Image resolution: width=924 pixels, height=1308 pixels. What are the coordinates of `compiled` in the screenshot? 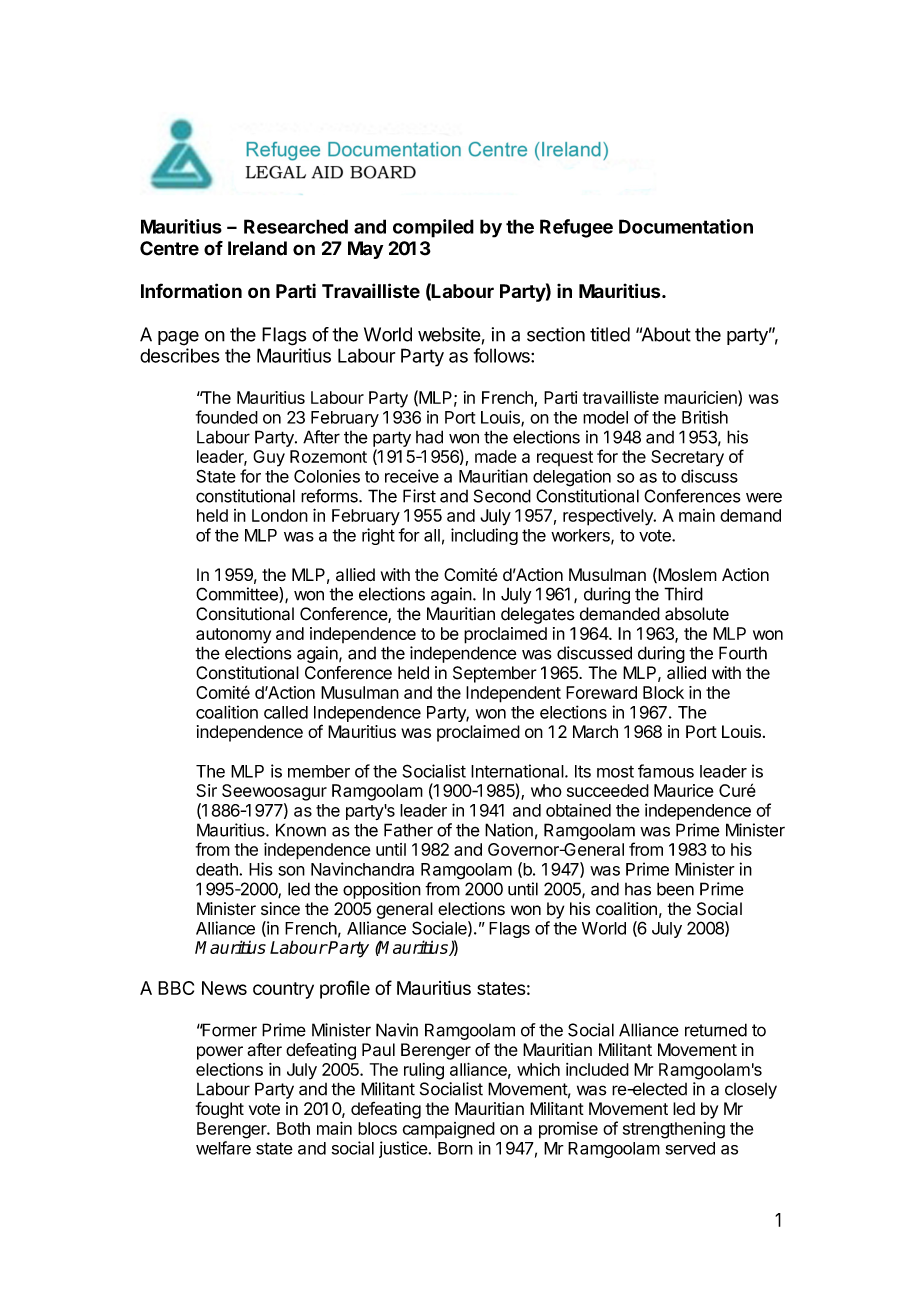 It's located at (433, 228).
